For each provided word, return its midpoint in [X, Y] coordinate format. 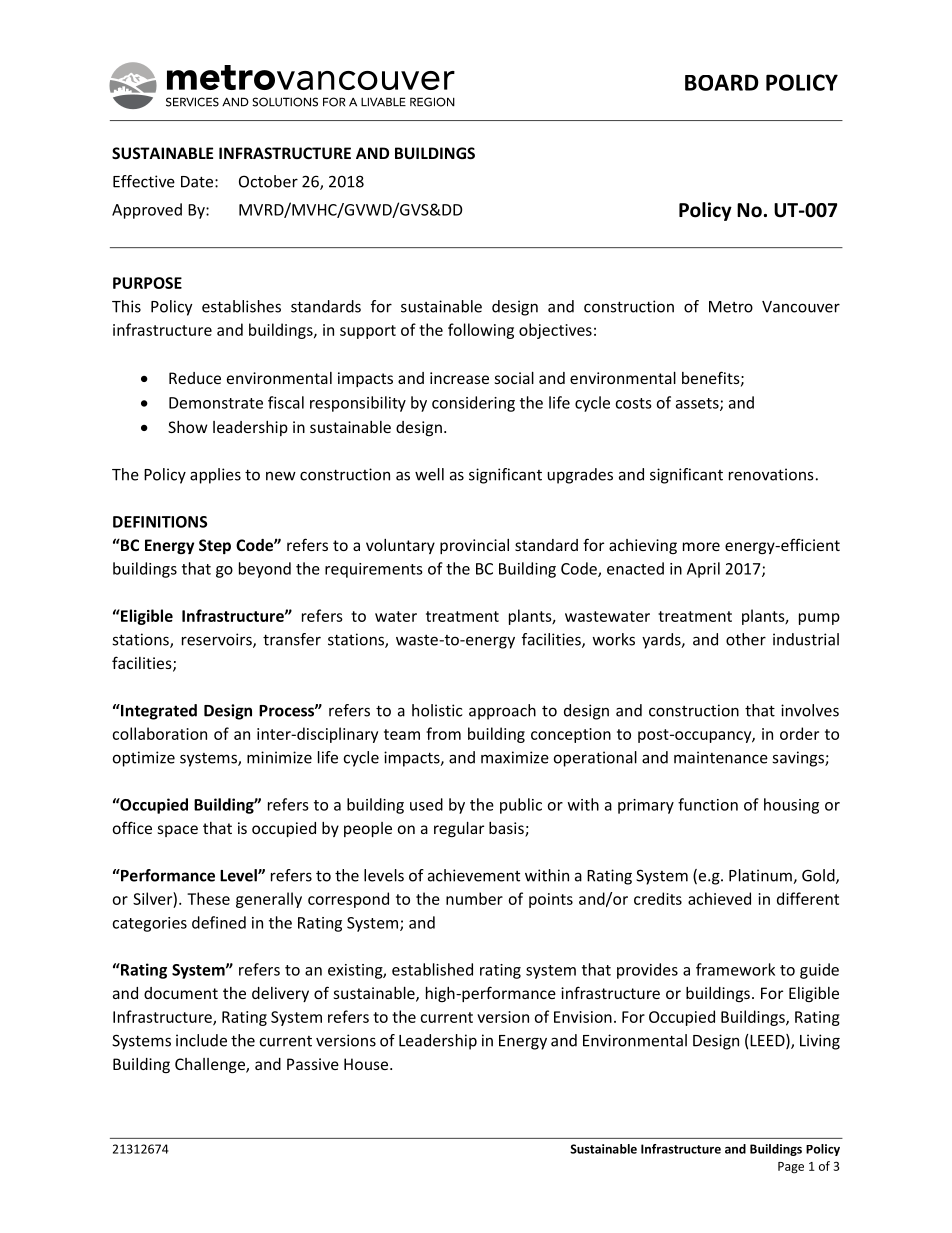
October [268, 181]
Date [198, 182]
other [746, 639]
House [366, 1064]
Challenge [211, 1066]
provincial [474, 546]
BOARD [722, 82]
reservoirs [218, 640]
